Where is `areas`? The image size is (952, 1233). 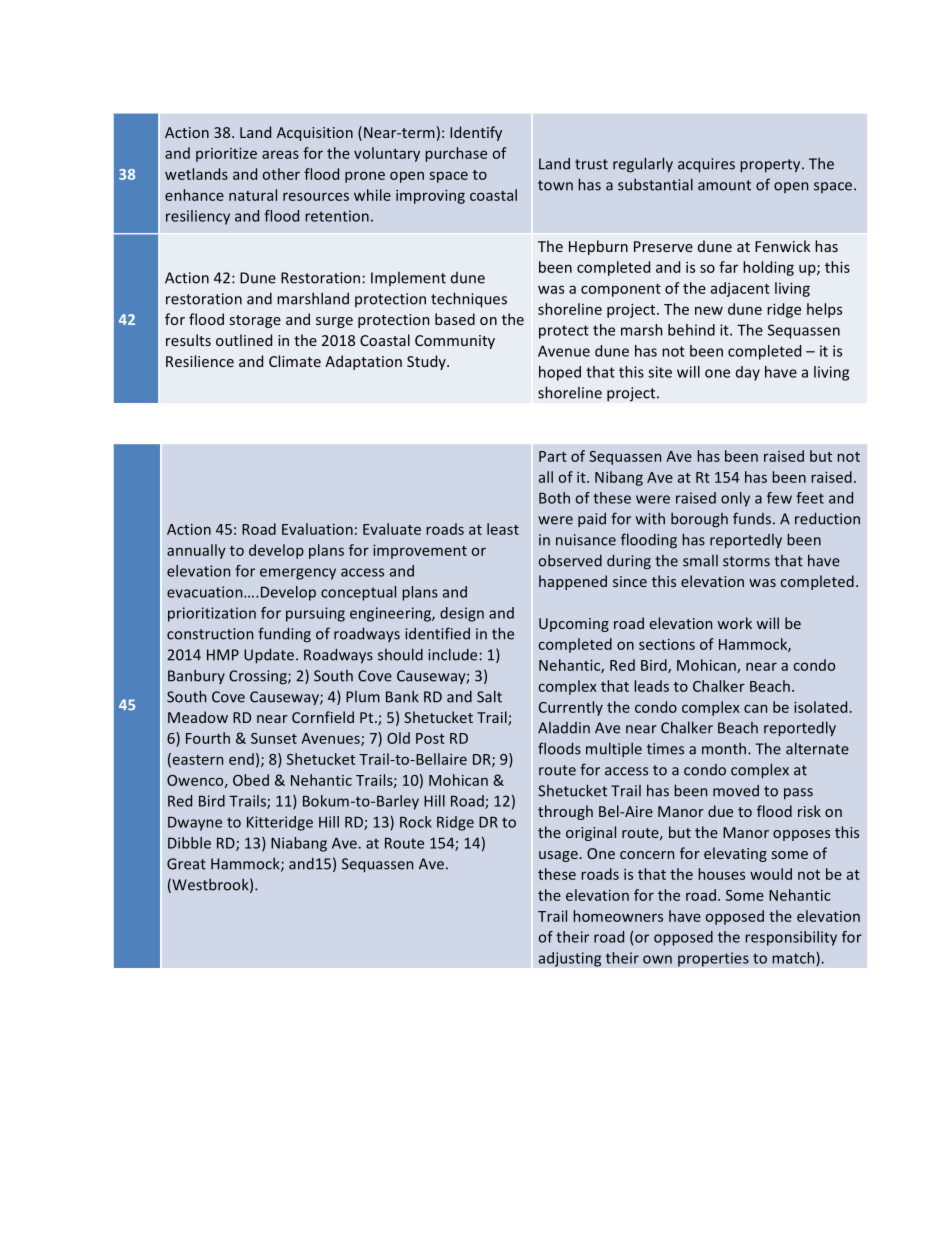
areas is located at coordinates (280, 154).
